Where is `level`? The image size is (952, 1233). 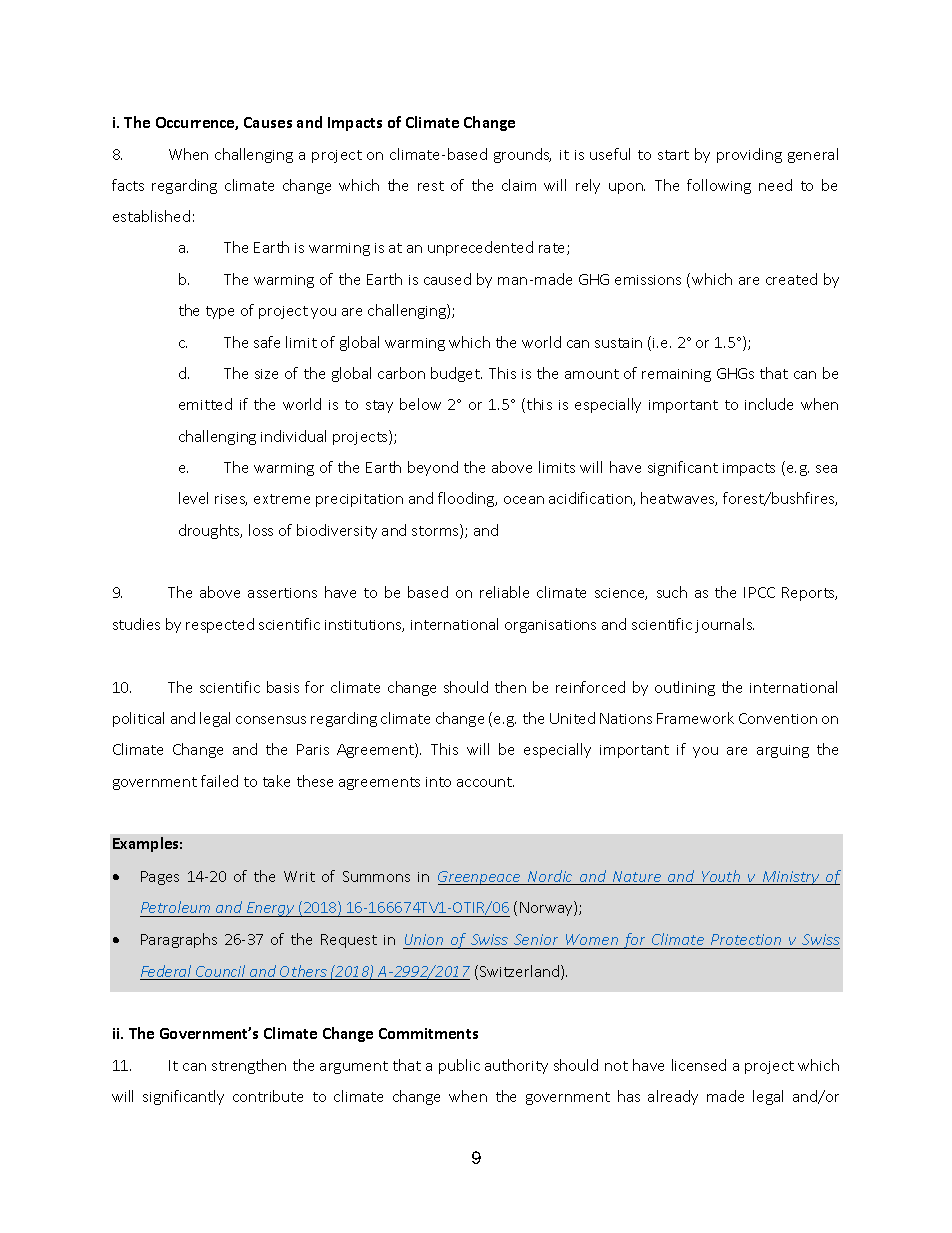
level is located at coordinates (193, 498).
